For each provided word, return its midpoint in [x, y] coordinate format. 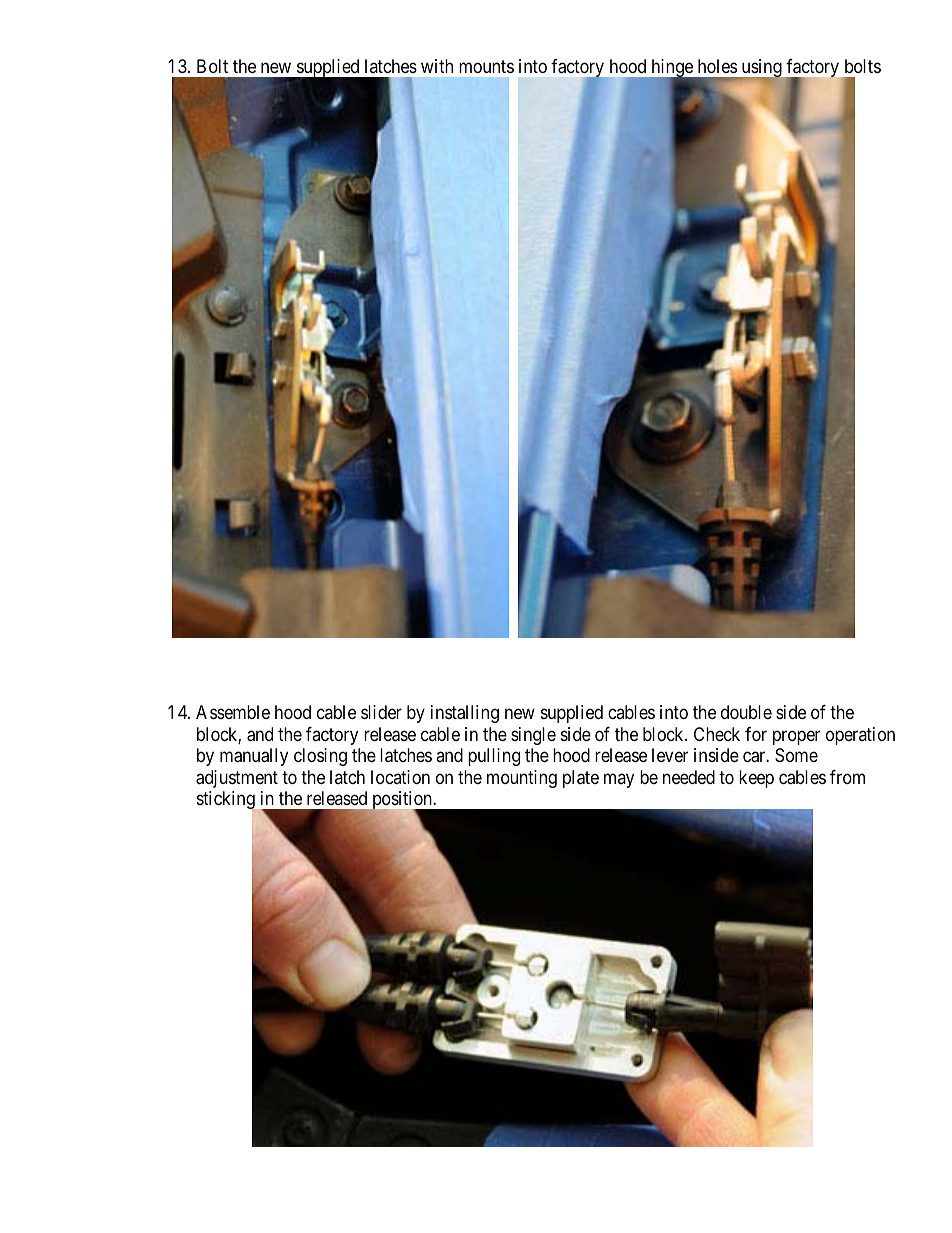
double [746, 712]
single [533, 736]
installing [465, 714]
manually [254, 757]
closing [320, 757]
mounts [486, 66]
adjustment [237, 779]
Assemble [233, 712]
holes [717, 66]
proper [796, 737]
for [756, 734]
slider [381, 712]
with [437, 66]
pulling [494, 757]
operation [860, 736]
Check [717, 734]
